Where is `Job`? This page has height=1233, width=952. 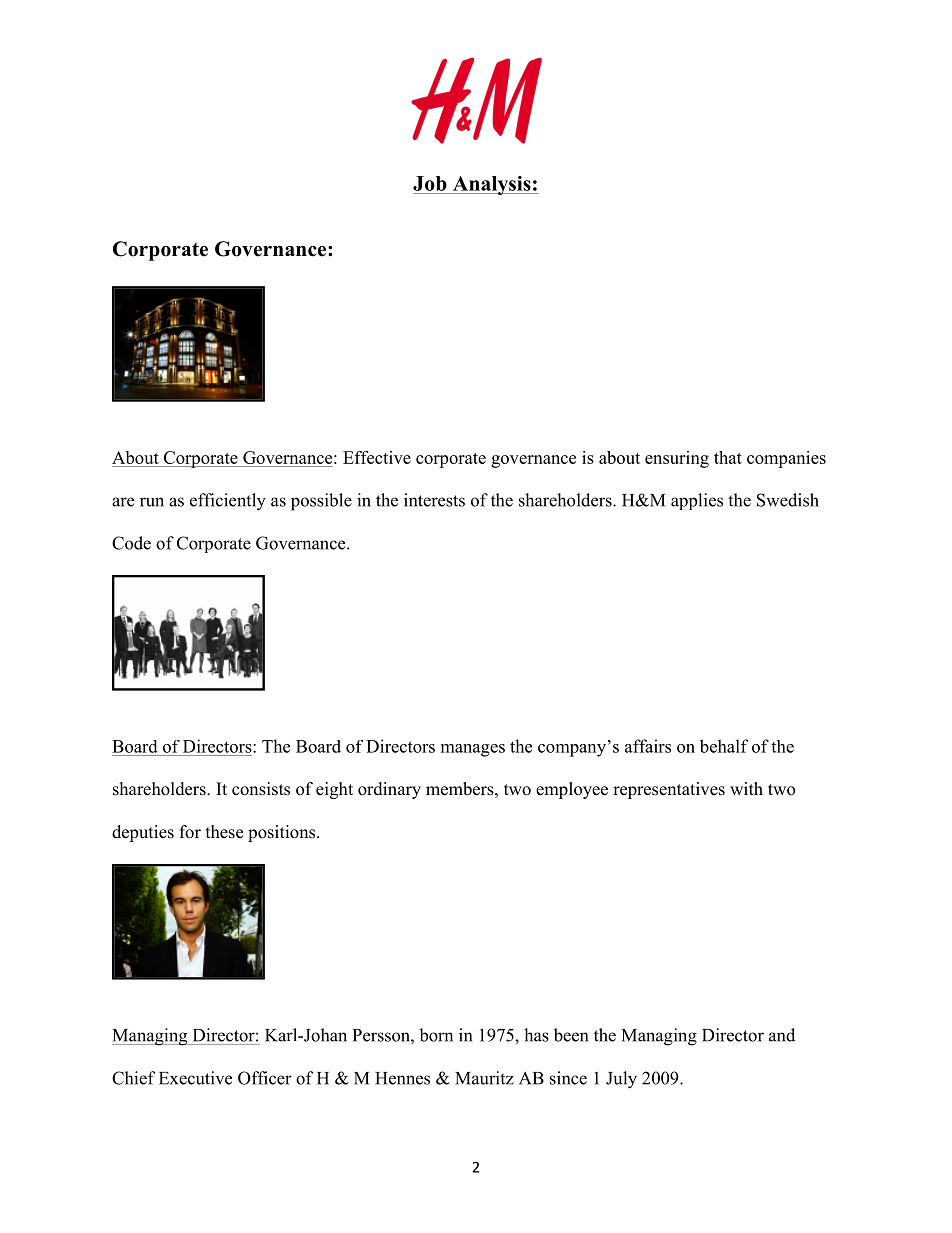 Job is located at coordinates (430, 183).
